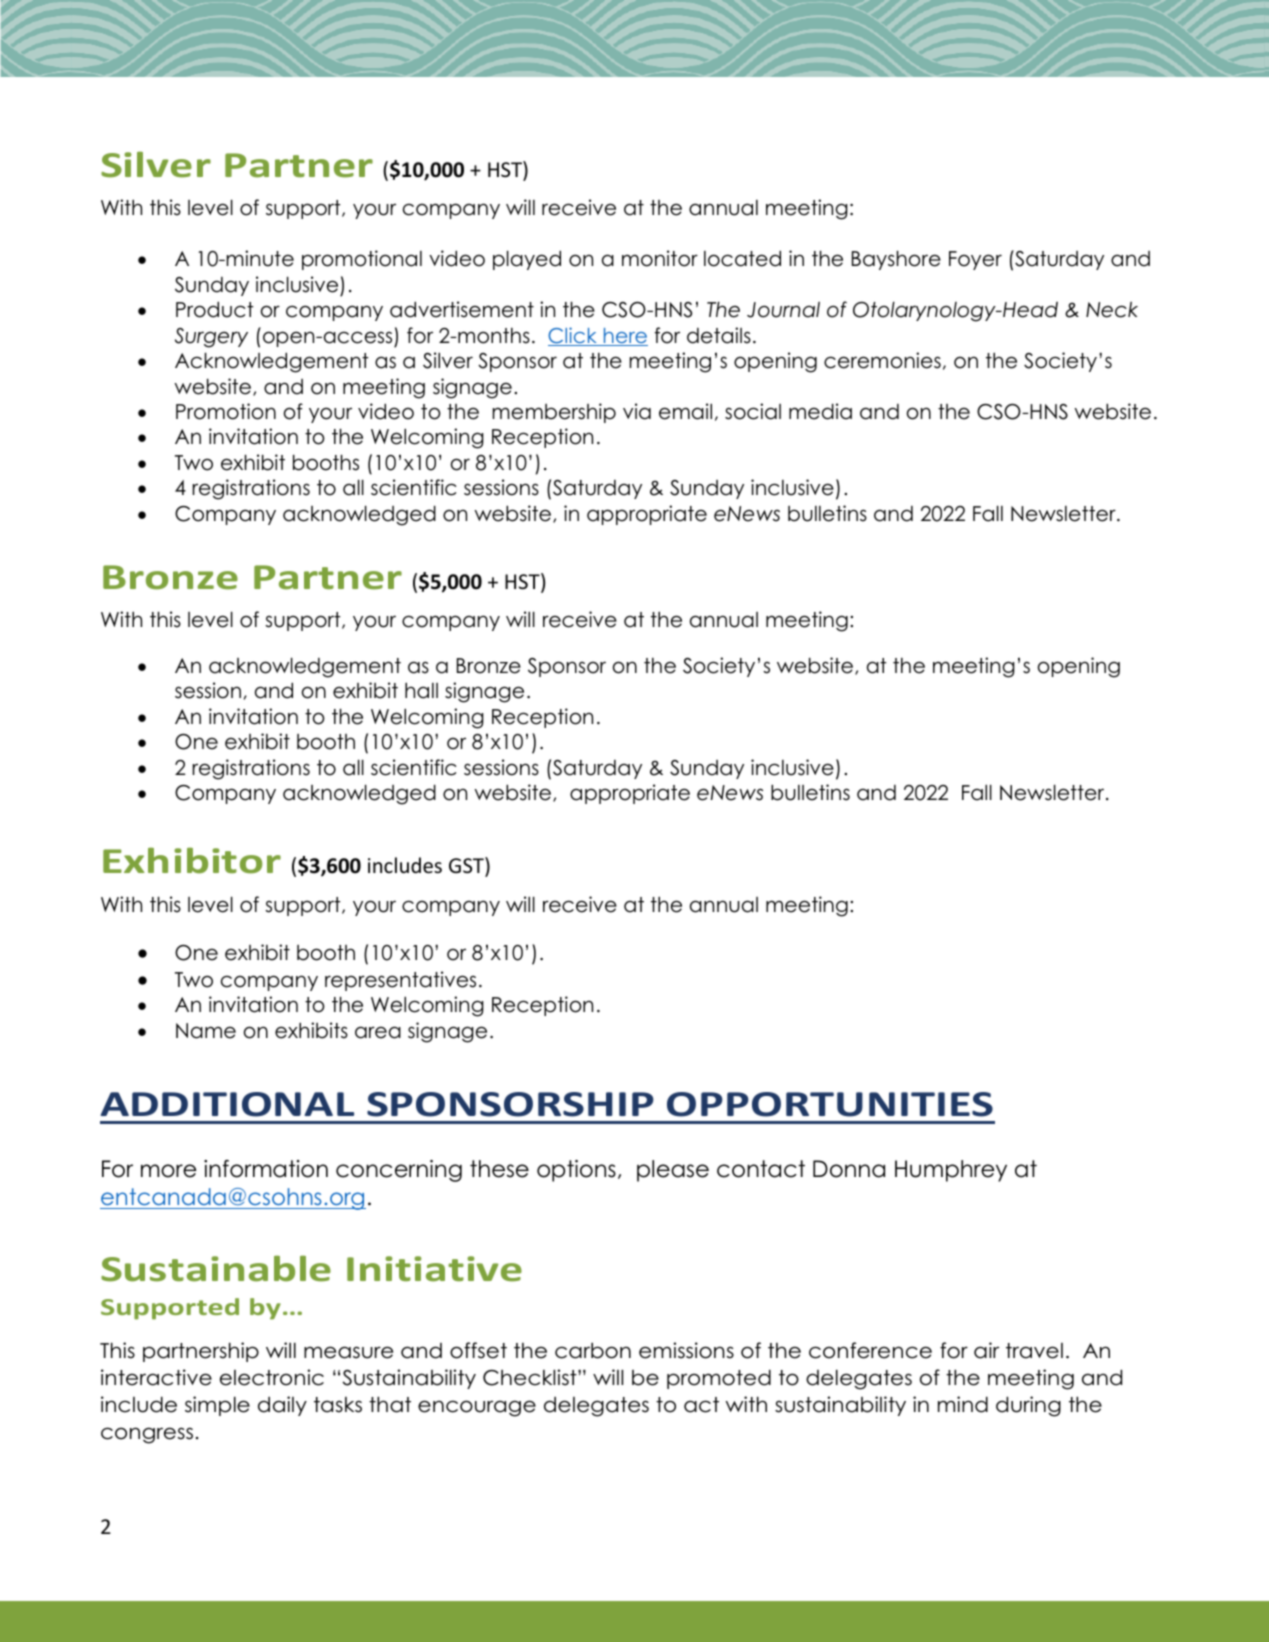 The image size is (1269, 1642). I want to click on Product, so click(215, 309).
